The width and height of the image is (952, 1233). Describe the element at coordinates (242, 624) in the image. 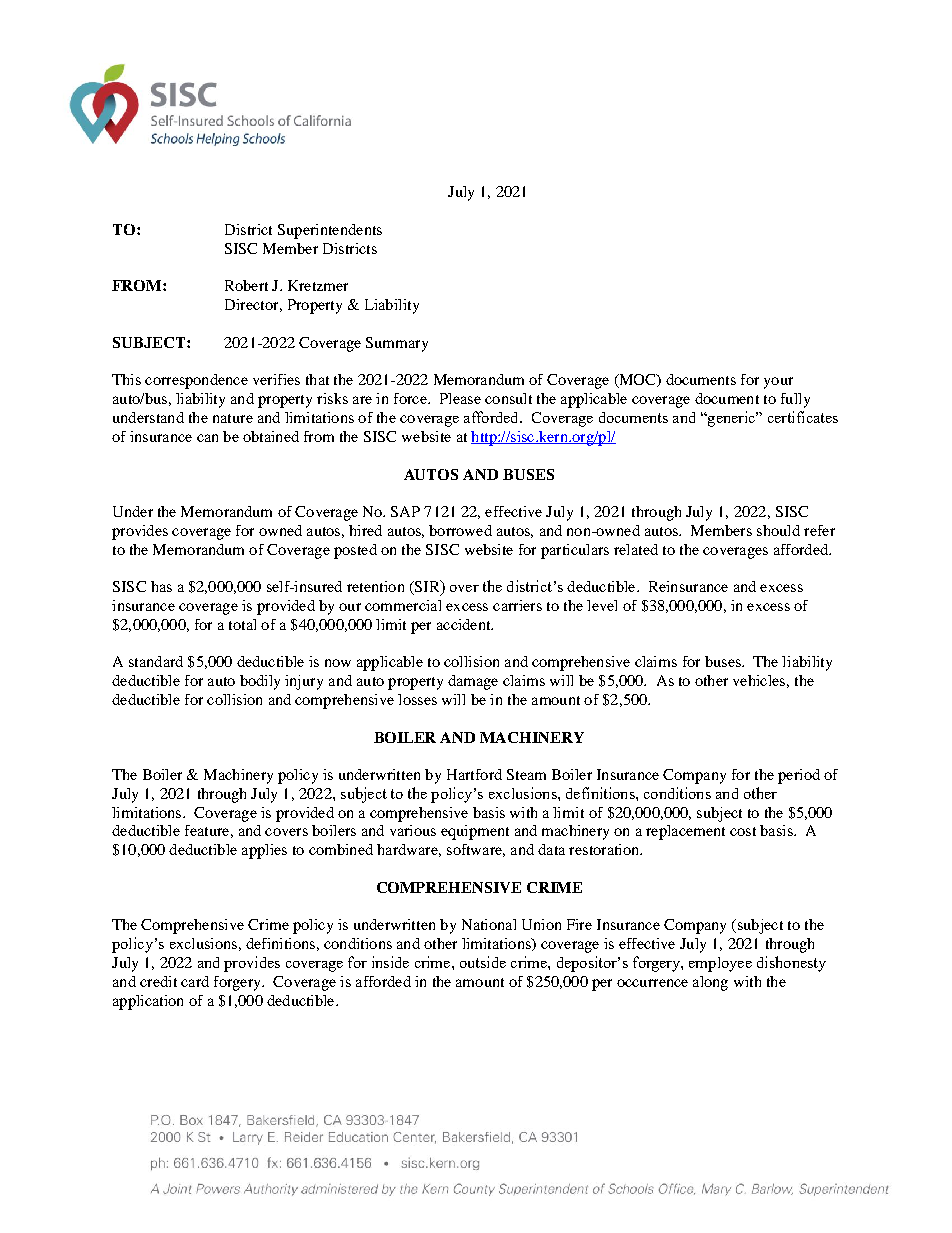

I see `total` at that location.
